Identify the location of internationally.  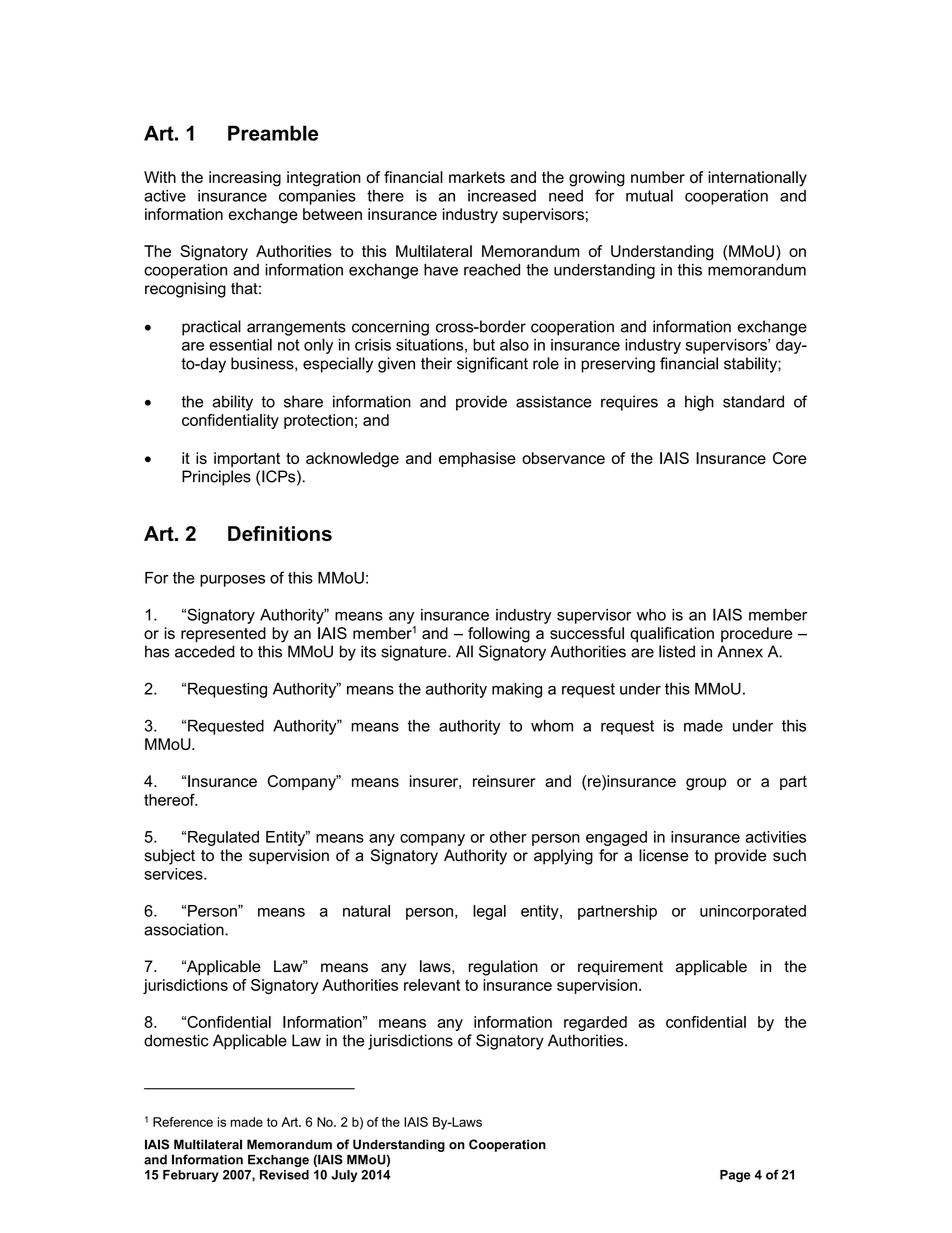
(757, 179).
